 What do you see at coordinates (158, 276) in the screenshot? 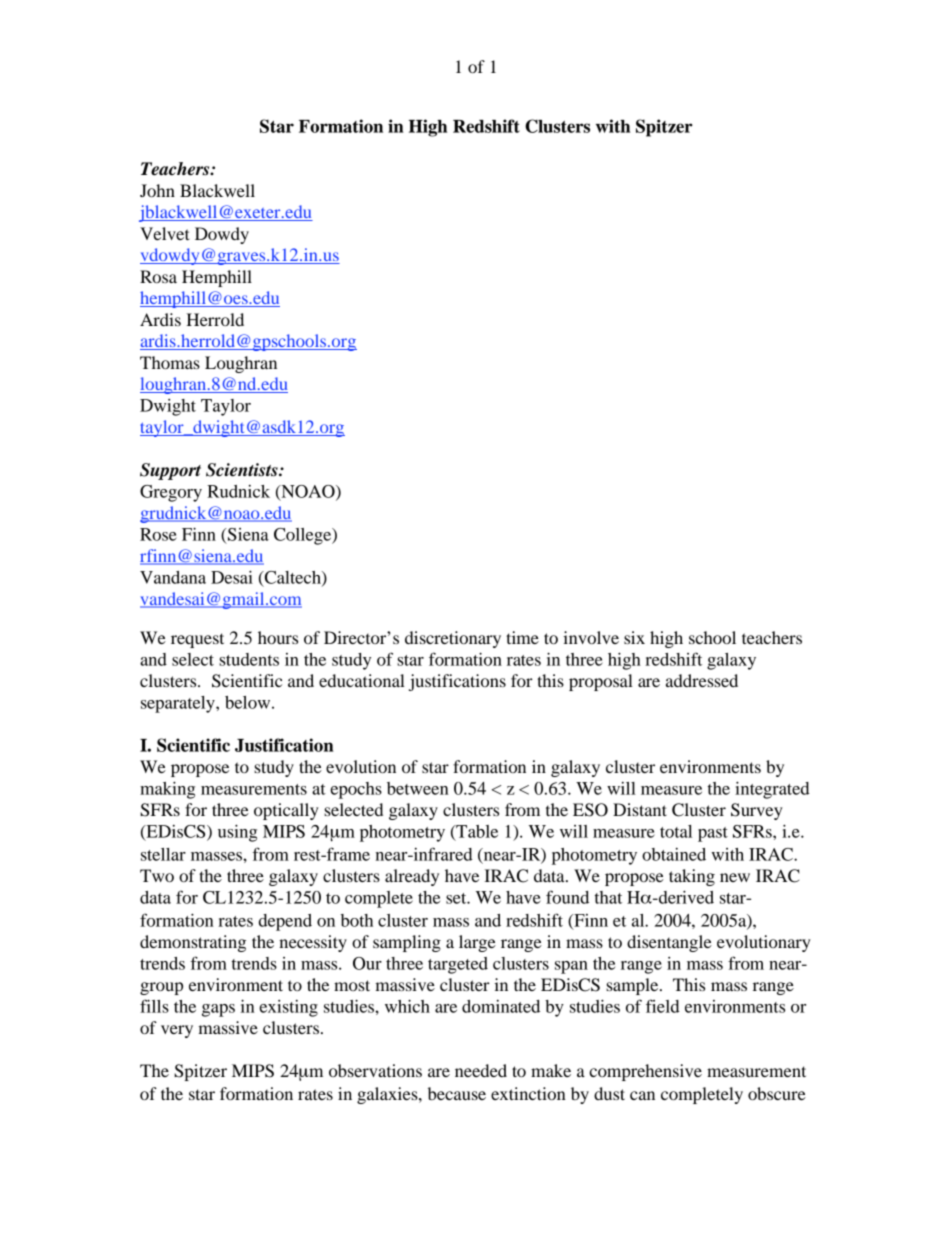
I see `Rosa` at bounding box center [158, 276].
